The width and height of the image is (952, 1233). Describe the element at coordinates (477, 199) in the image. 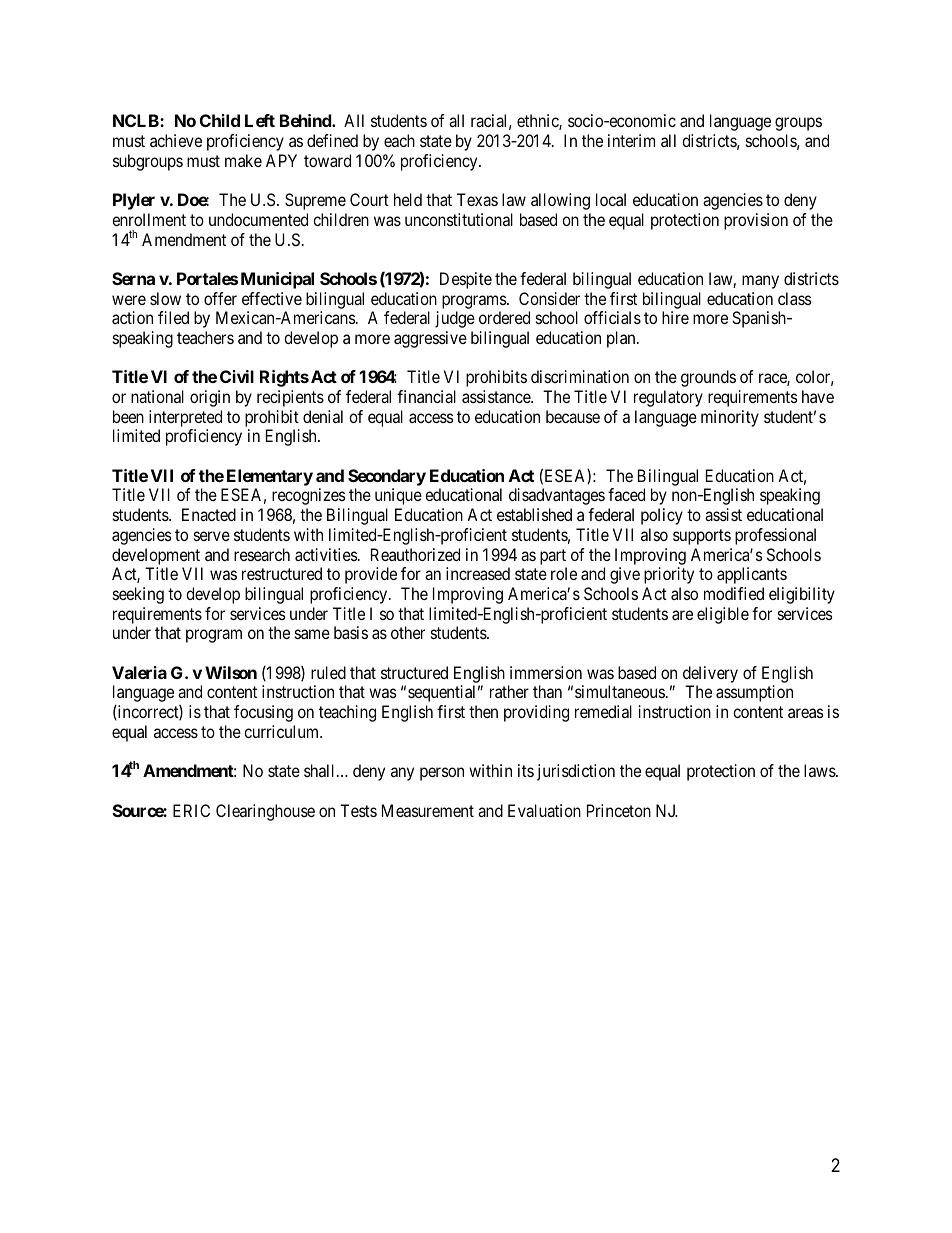

I see `Texas` at that location.
